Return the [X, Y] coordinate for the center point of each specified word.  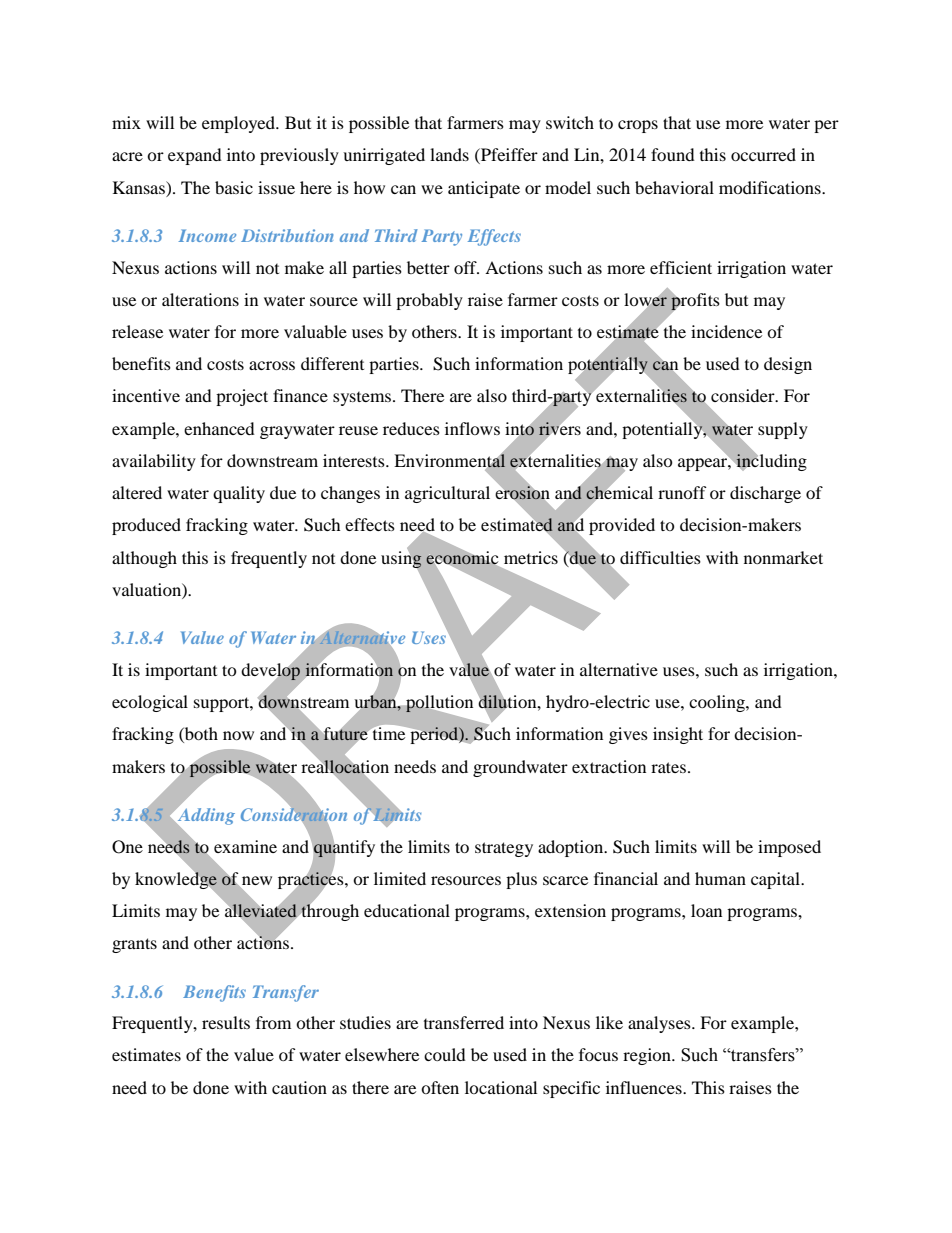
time [389, 733]
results [226, 1022]
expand [195, 156]
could [445, 1054]
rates [668, 767]
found [673, 154]
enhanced [219, 428]
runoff [682, 492]
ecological [150, 703]
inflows [472, 428]
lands [449, 154]
